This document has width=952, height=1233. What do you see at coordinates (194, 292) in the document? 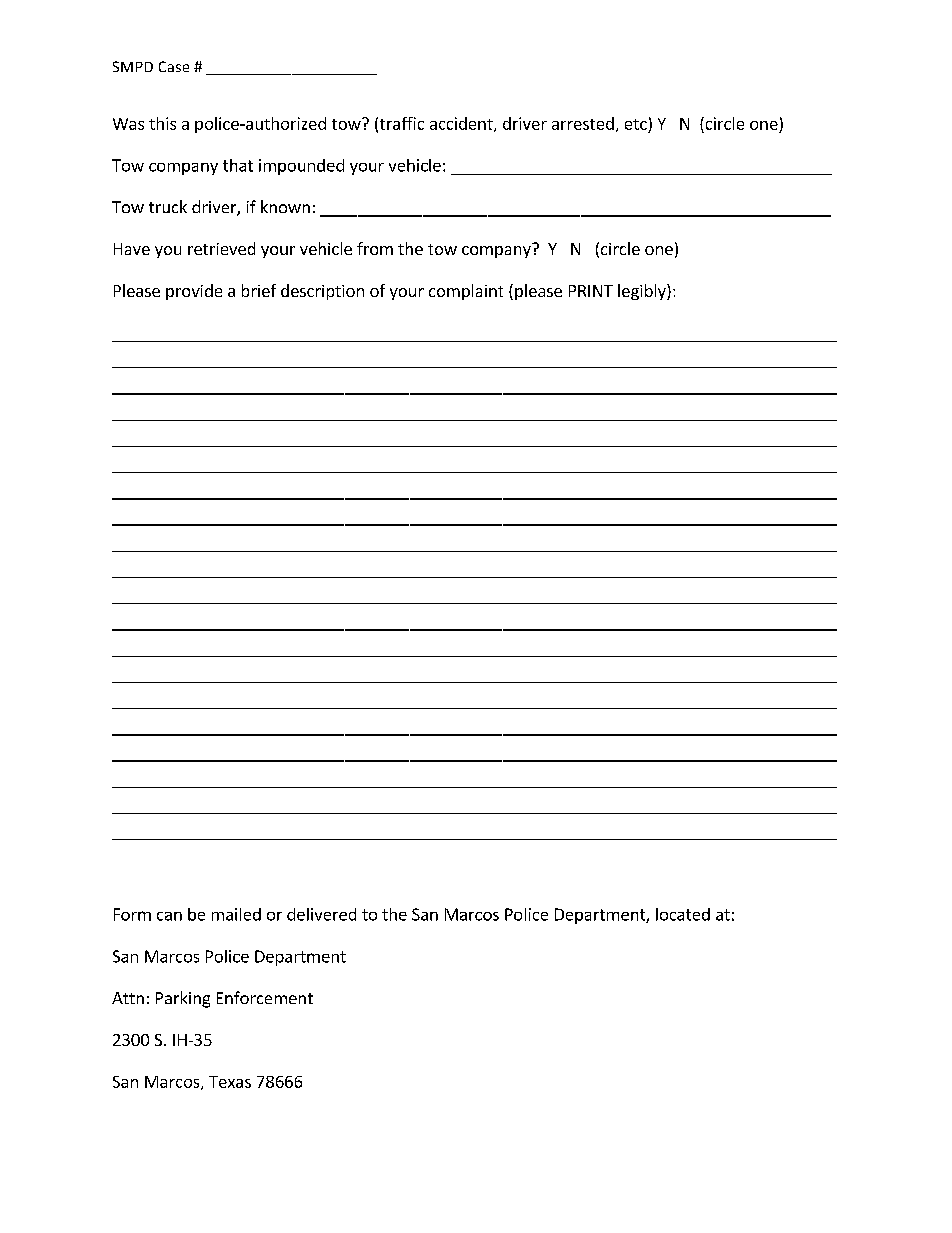
I see `provide` at bounding box center [194, 292].
